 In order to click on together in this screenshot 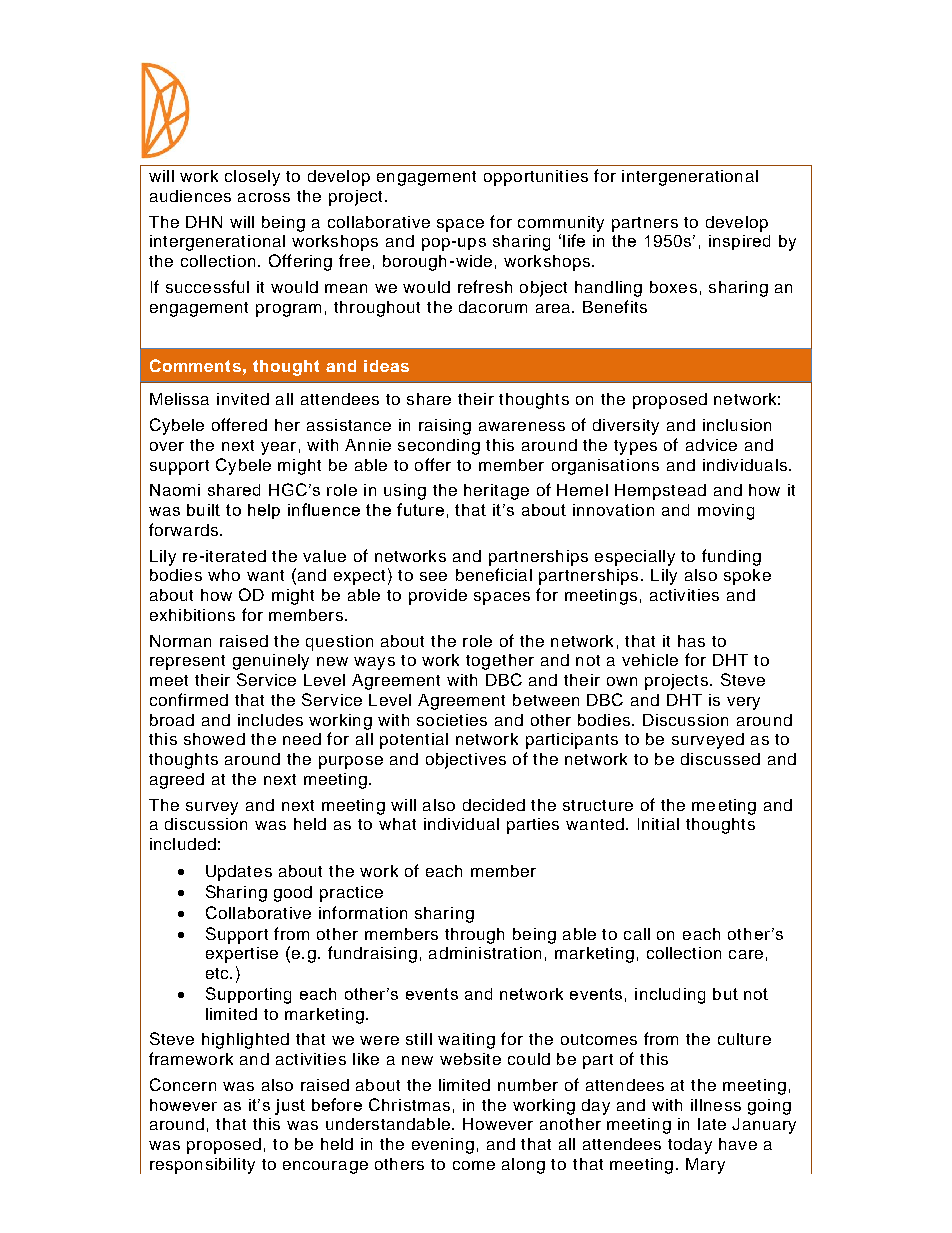, I will do `click(500, 662)`.
